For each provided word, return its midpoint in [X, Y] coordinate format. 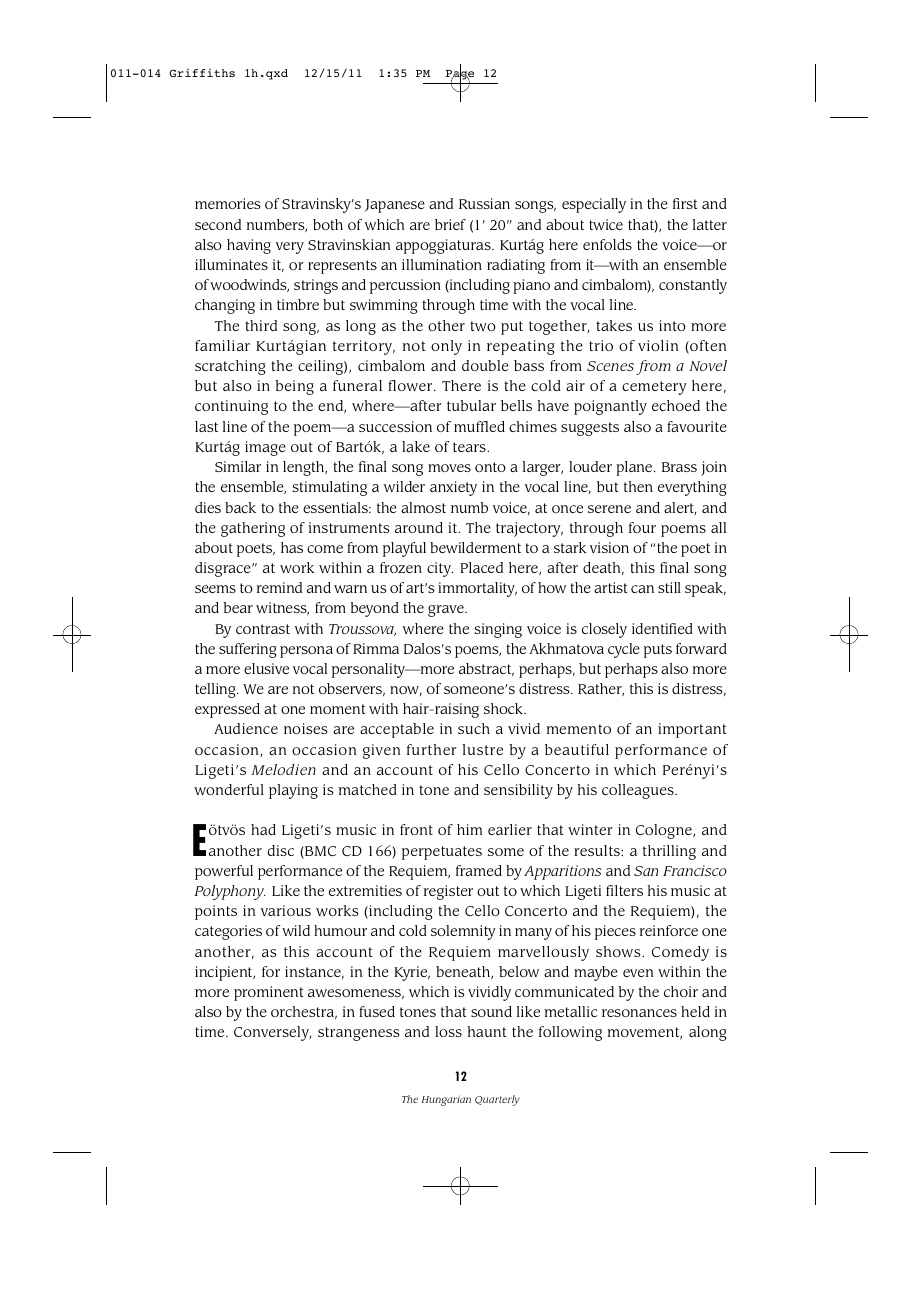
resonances [639, 1013]
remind [279, 587]
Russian [484, 203]
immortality [477, 589]
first [685, 203]
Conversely [272, 1033]
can [642, 589]
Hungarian [446, 1100]
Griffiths [202, 73]
